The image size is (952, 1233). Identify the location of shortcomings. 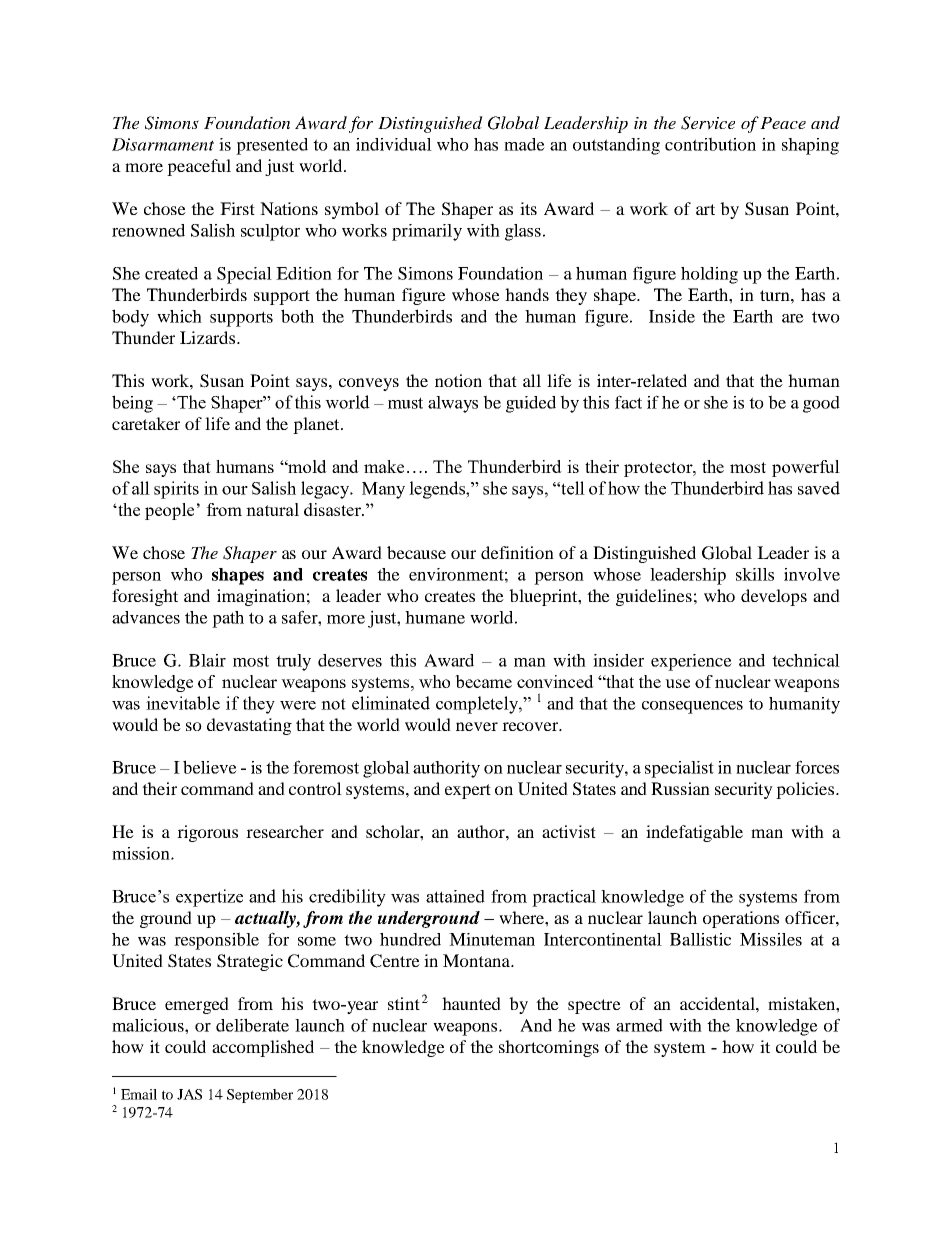
(549, 1048).
